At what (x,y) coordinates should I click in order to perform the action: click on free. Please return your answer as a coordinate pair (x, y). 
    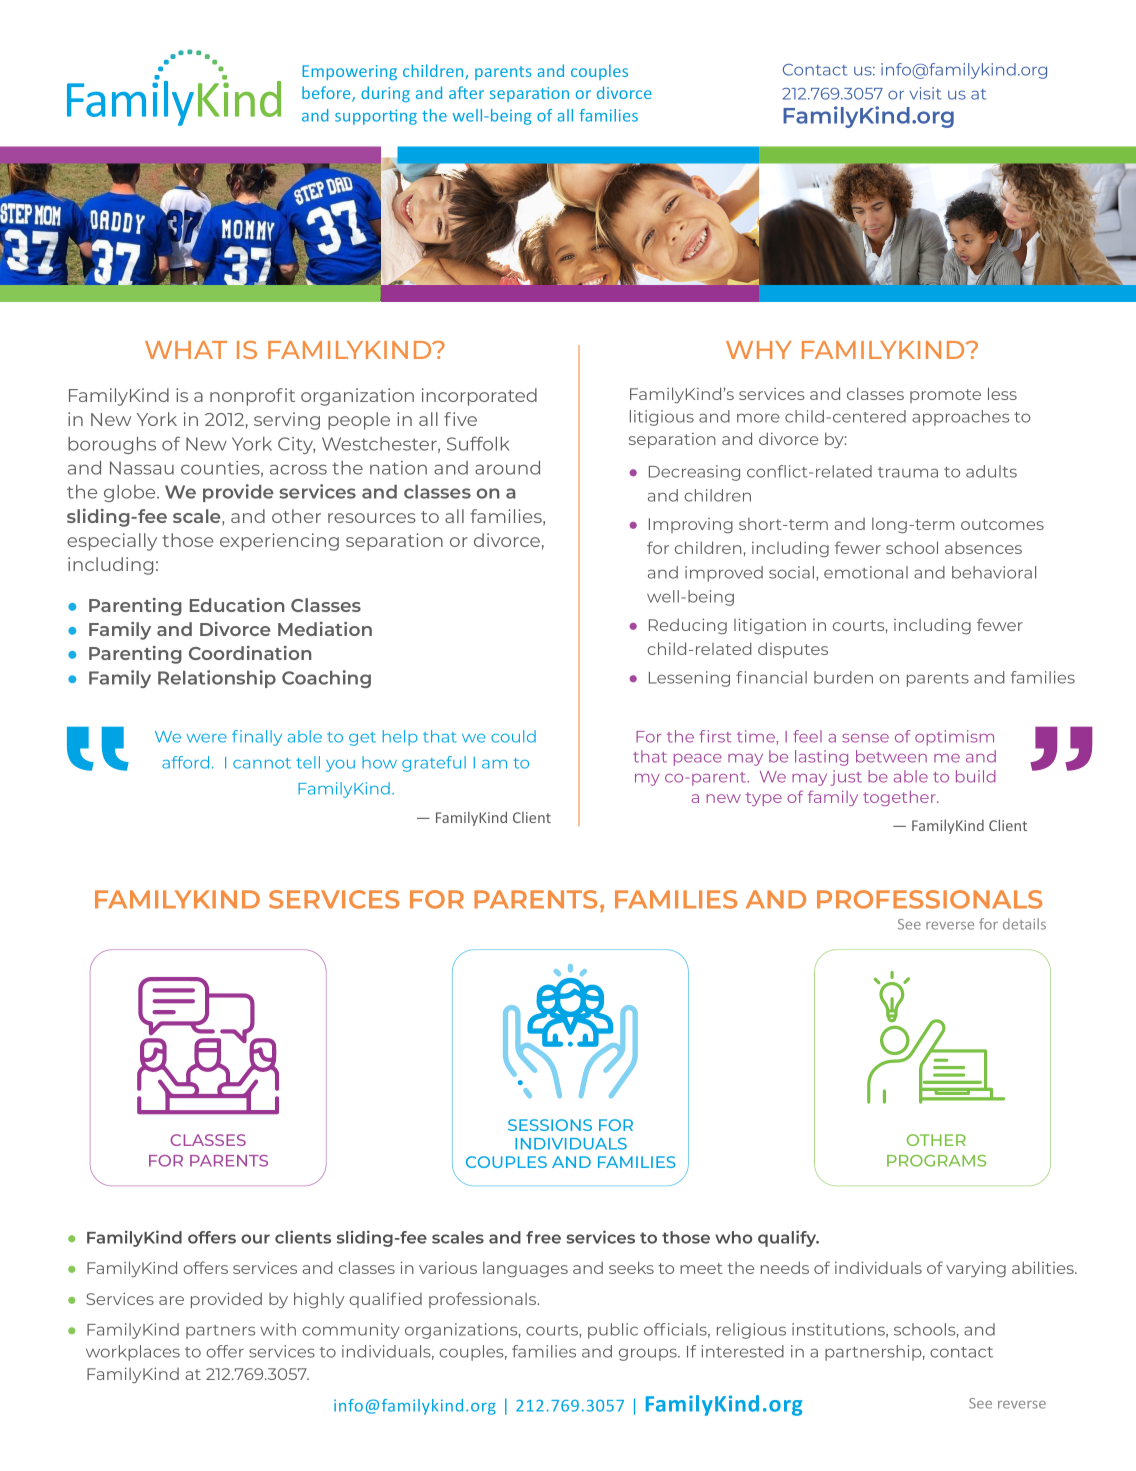
    Looking at the image, I should click on (543, 1237).
